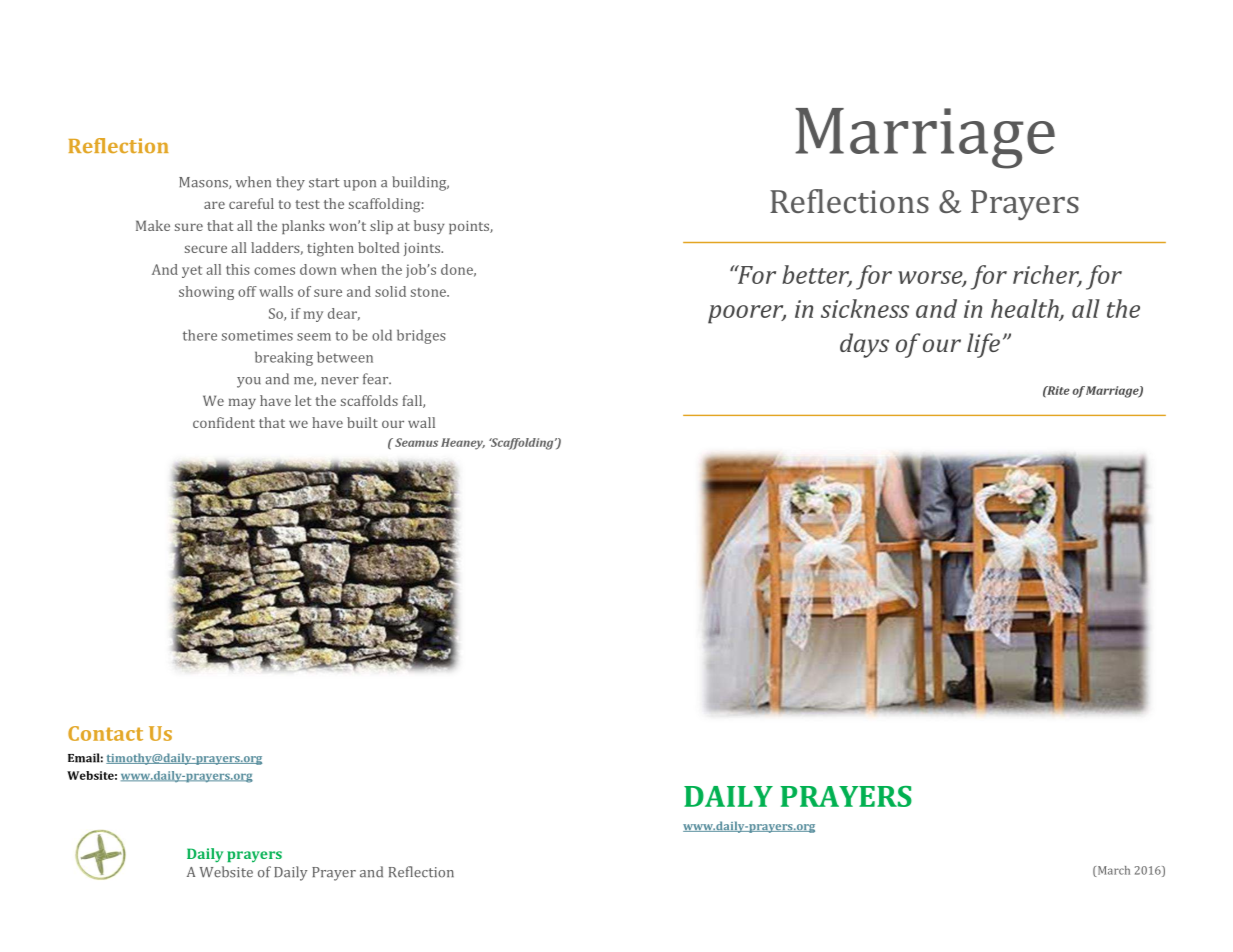 Image resolution: width=1233 pixels, height=952 pixels. Describe the element at coordinates (416, 442) in the screenshot. I see `Seamus` at that location.
